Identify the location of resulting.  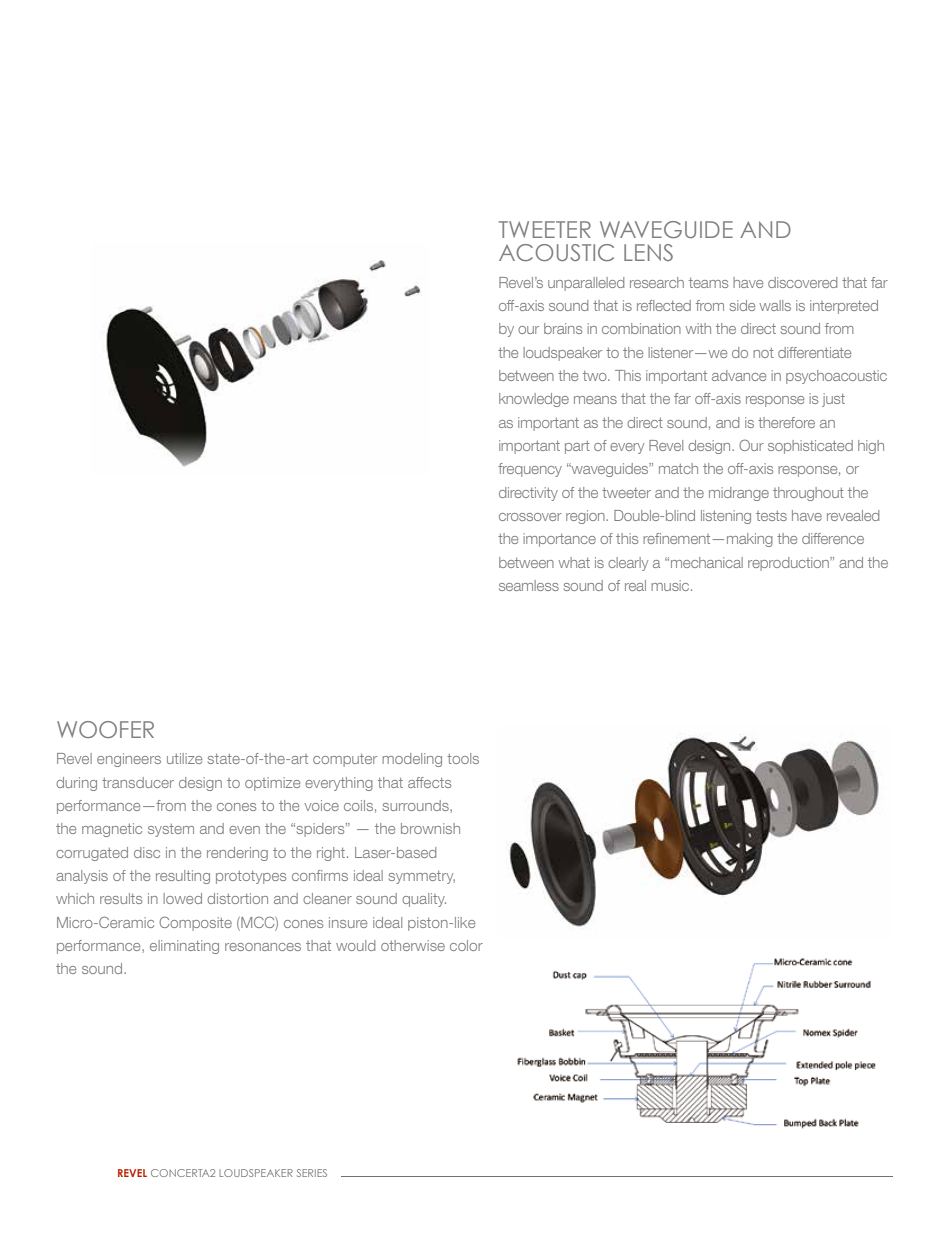
(183, 877).
